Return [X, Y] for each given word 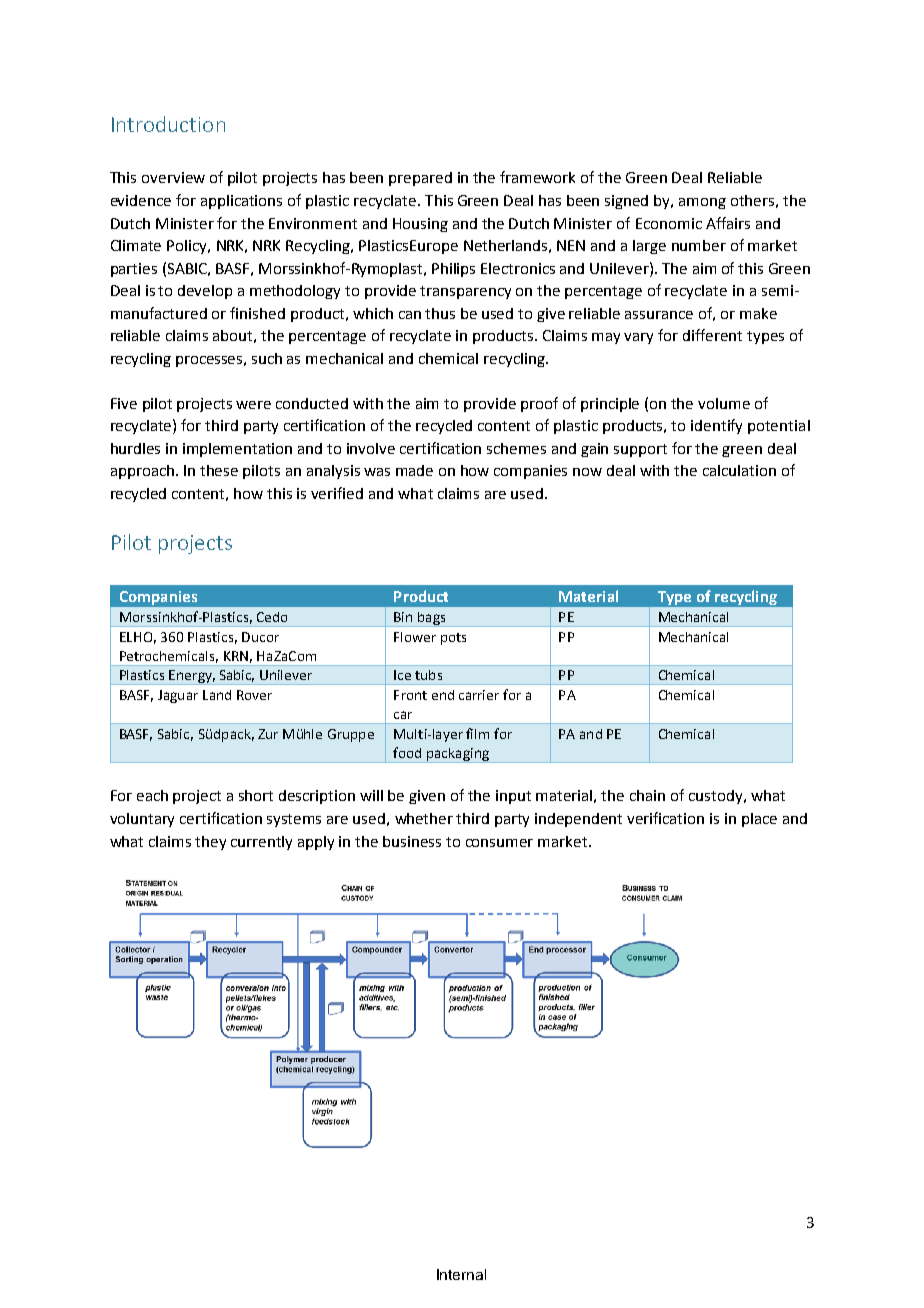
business [412, 841]
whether [424, 818]
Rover [254, 695]
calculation [739, 470]
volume [724, 403]
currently [261, 843]
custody [717, 797]
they [210, 843]
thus [440, 313]
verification [665, 818]
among [702, 203]
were [253, 405]
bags [432, 619]
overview [173, 177]
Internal [461, 1274]
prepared [420, 179]
